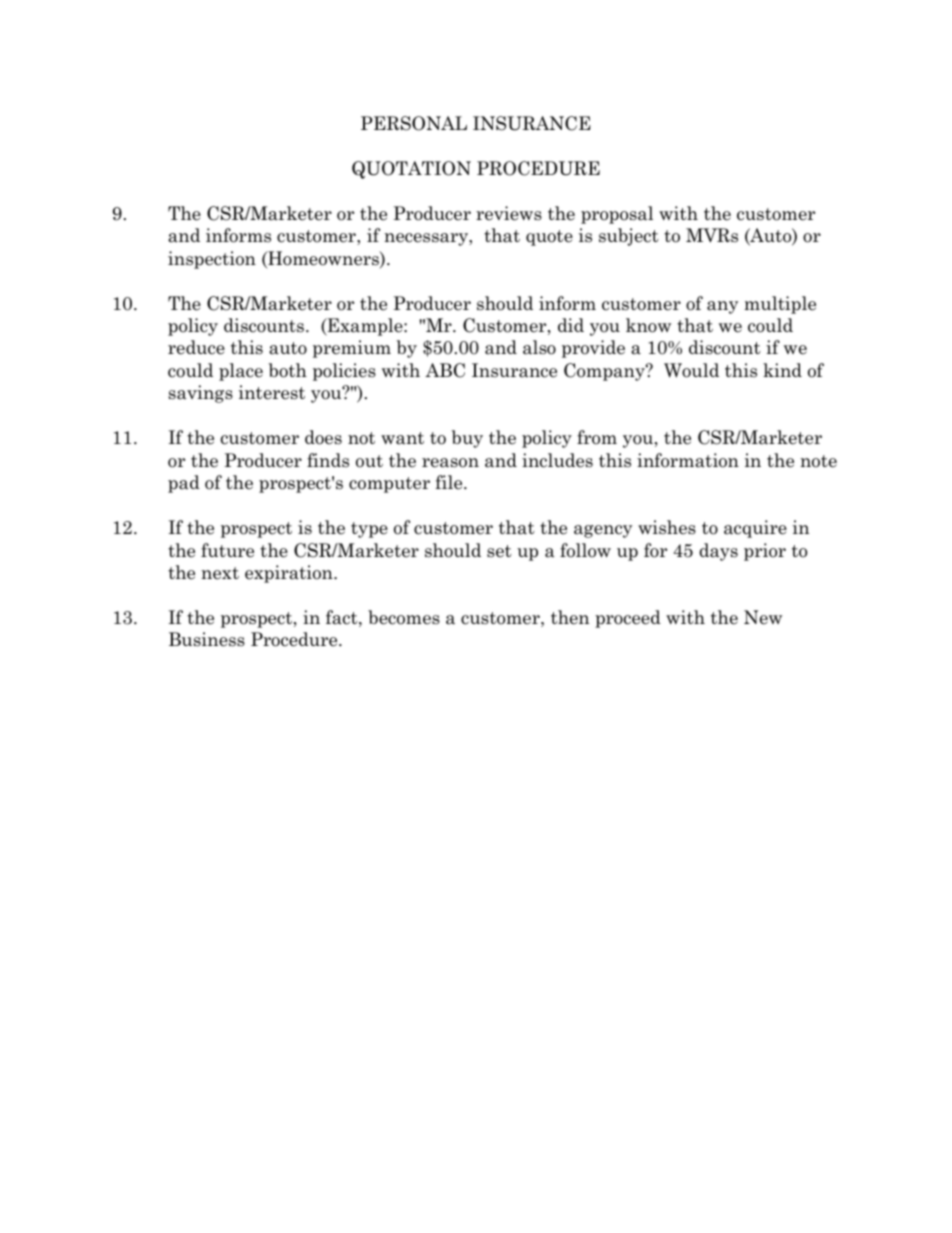 This screenshot has width=952, height=1233. What do you see at coordinates (207, 639) in the screenshot?
I see `Business` at bounding box center [207, 639].
